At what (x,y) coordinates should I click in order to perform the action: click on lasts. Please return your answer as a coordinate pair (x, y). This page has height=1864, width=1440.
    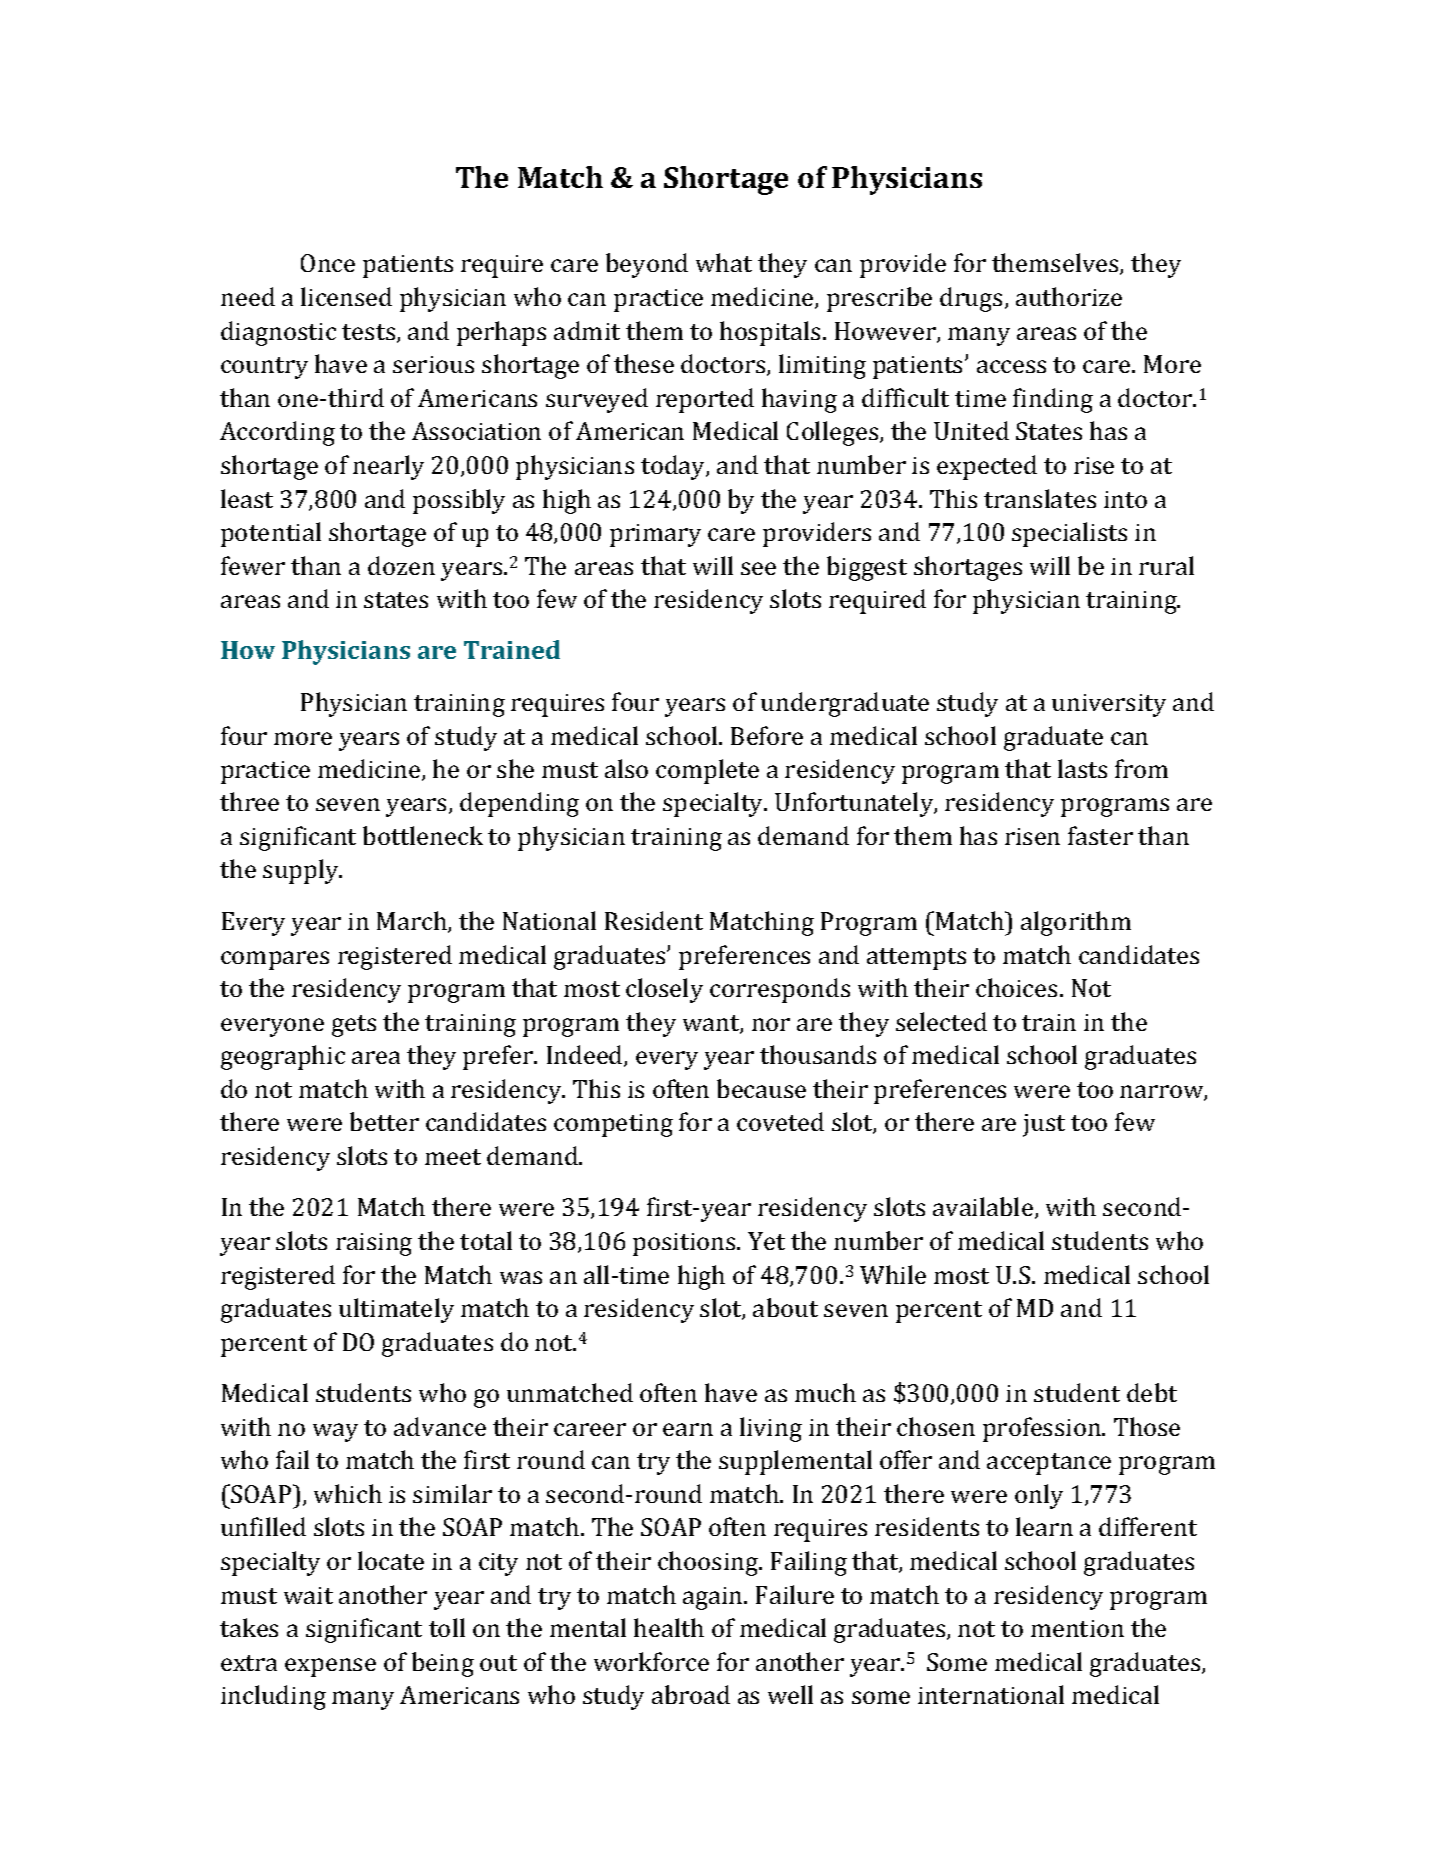
    Looking at the image, I should click on (1082, 768).
